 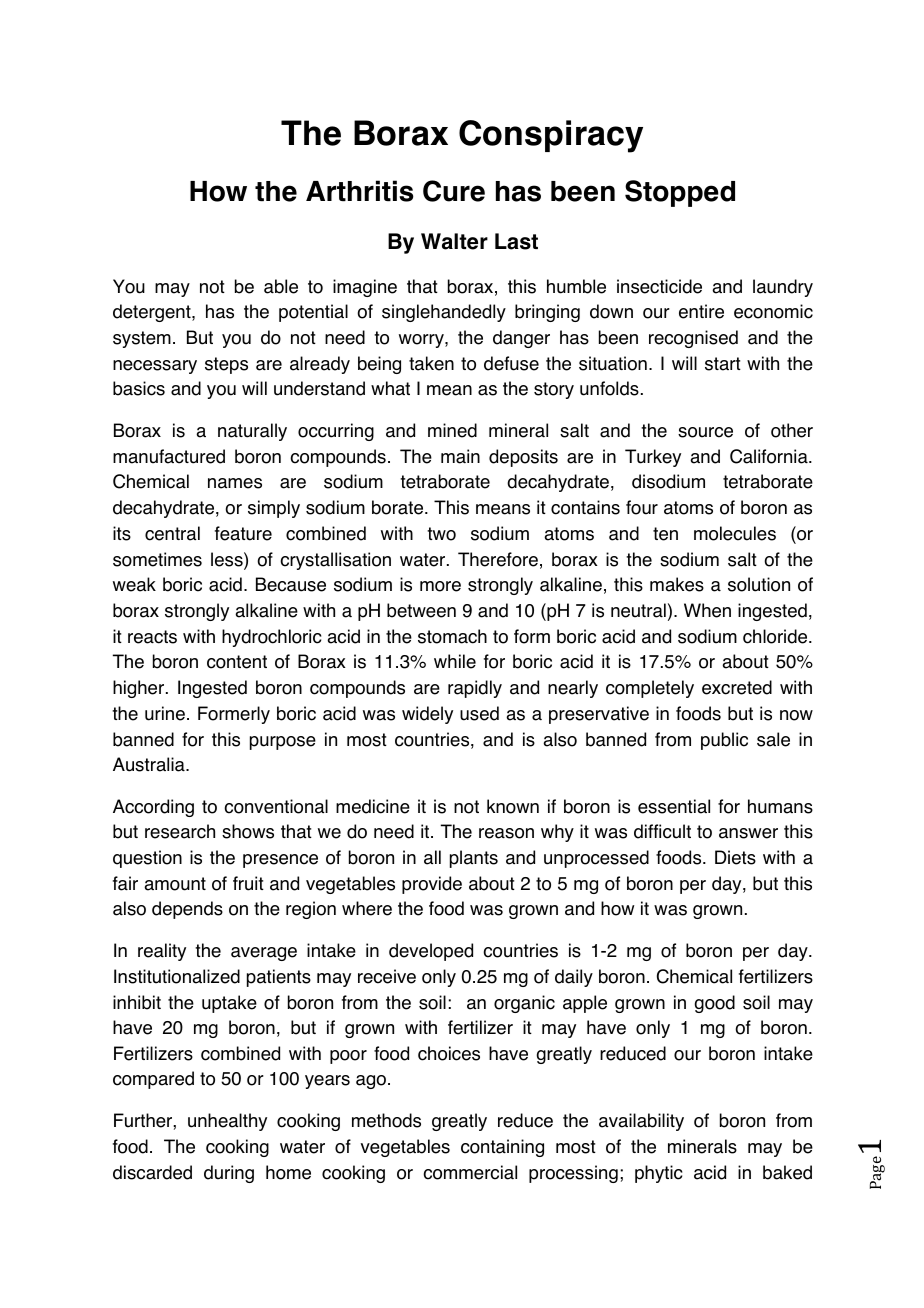 What do you see at coordinates (227, 1122) in the image?
I see `unhealthy` at bounding box center [227, 1122].
